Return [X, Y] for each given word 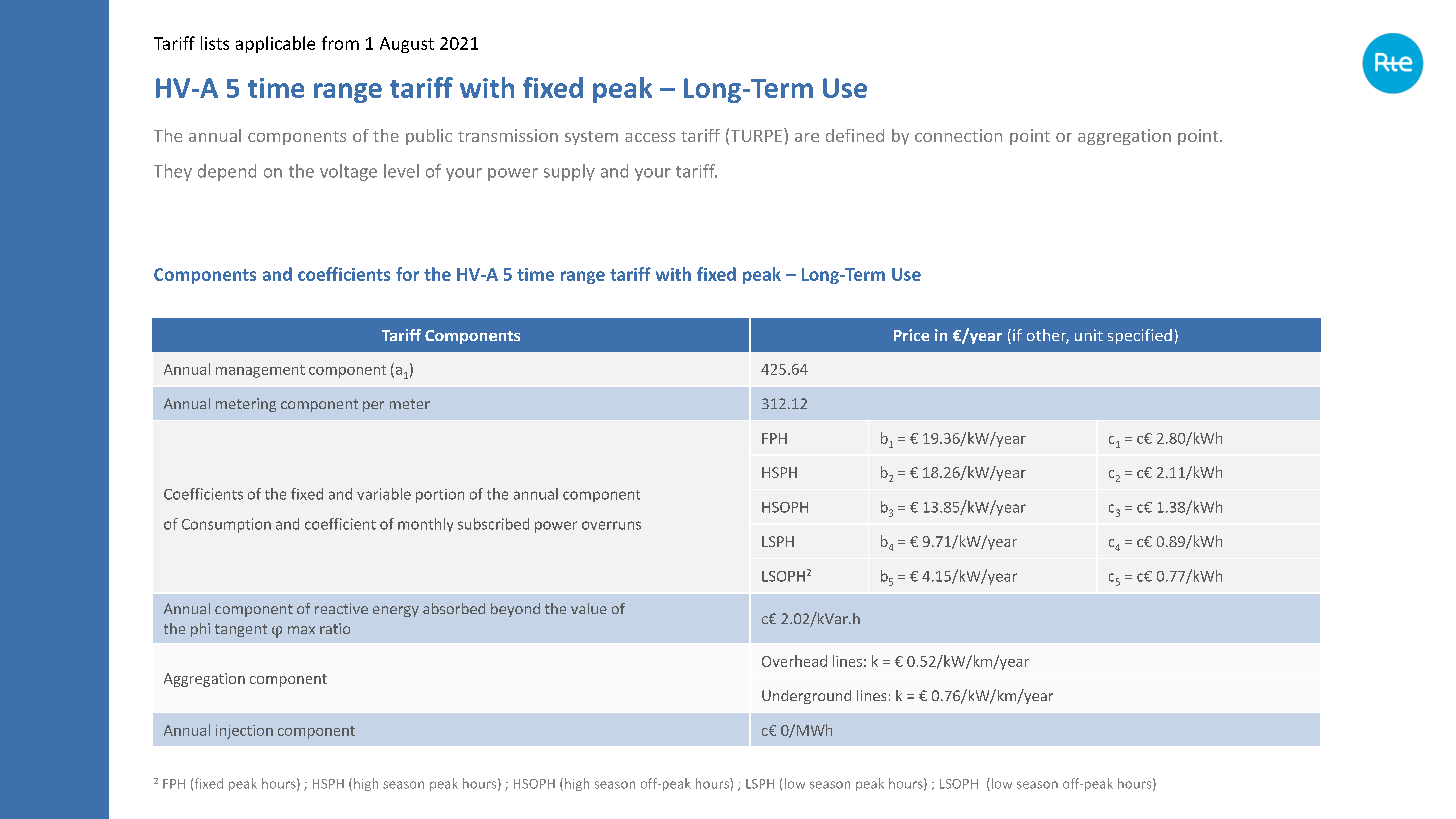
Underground [806, 697]
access [650, 137]
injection [244, 732]
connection [958, 135]
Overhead [794, 661]
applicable [275, 44]
